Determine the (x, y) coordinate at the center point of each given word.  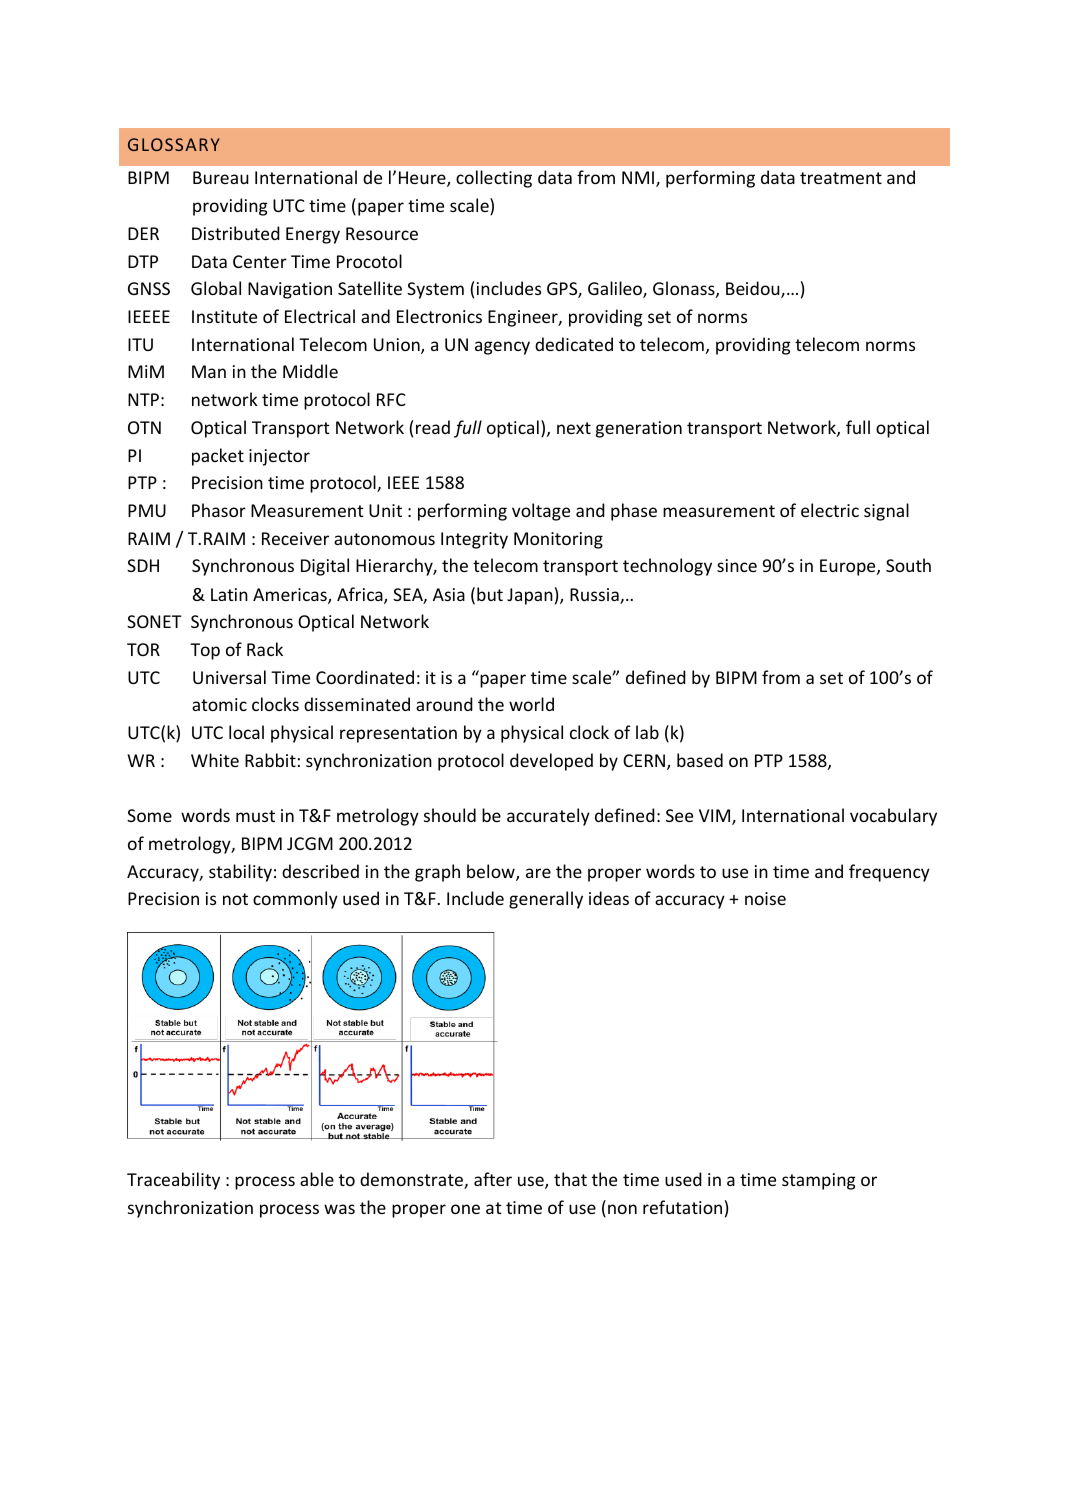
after (493, 1179)
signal (886, 512)
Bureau (221, 177)
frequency (889, 873)
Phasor (219, 510)
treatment (841, 178)
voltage (541, 512)
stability (240, 873)
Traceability (173, 1181)
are (538, 873)
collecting (494, 179)
